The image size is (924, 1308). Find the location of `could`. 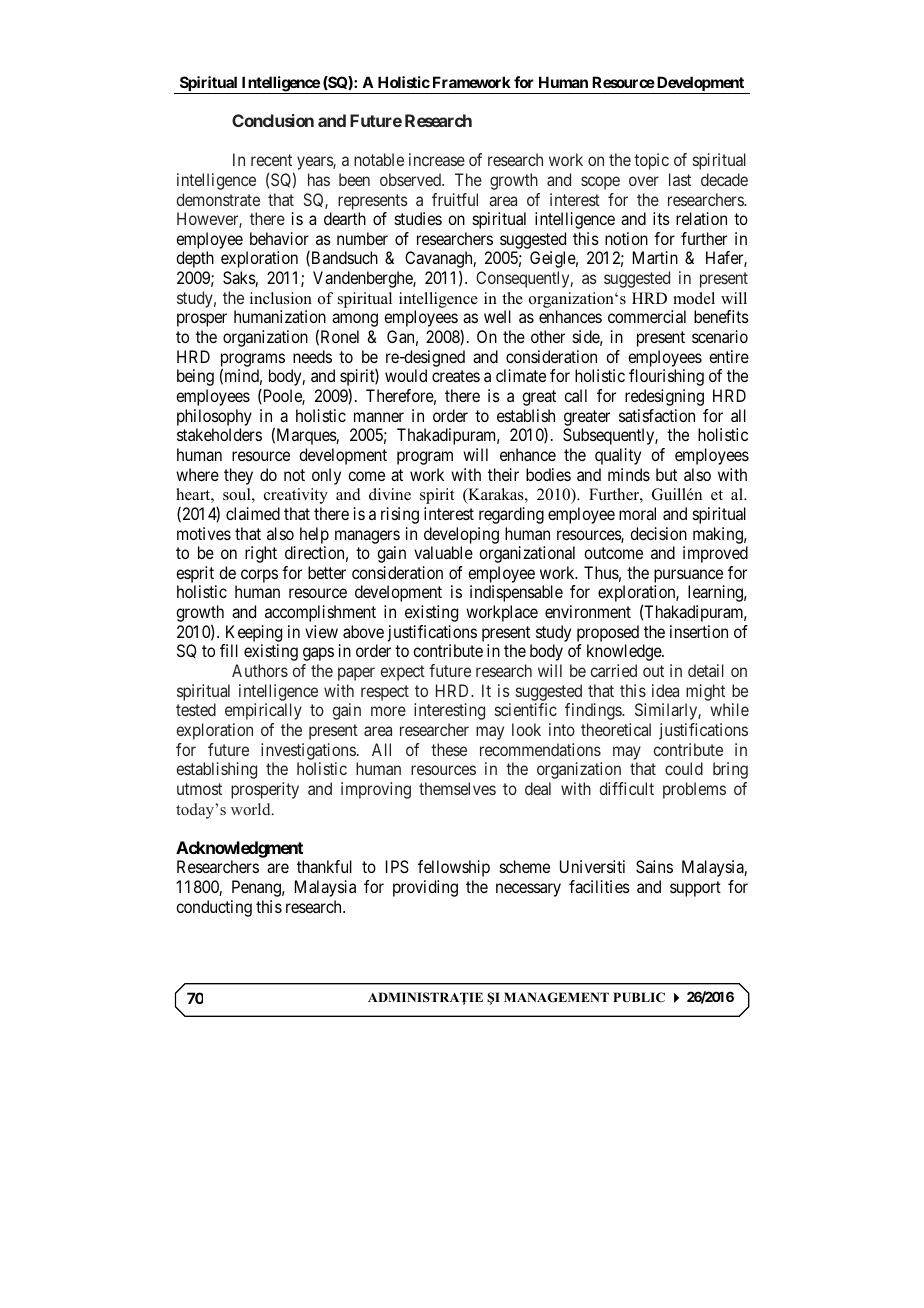

could is located at coordinates (684, 768).
